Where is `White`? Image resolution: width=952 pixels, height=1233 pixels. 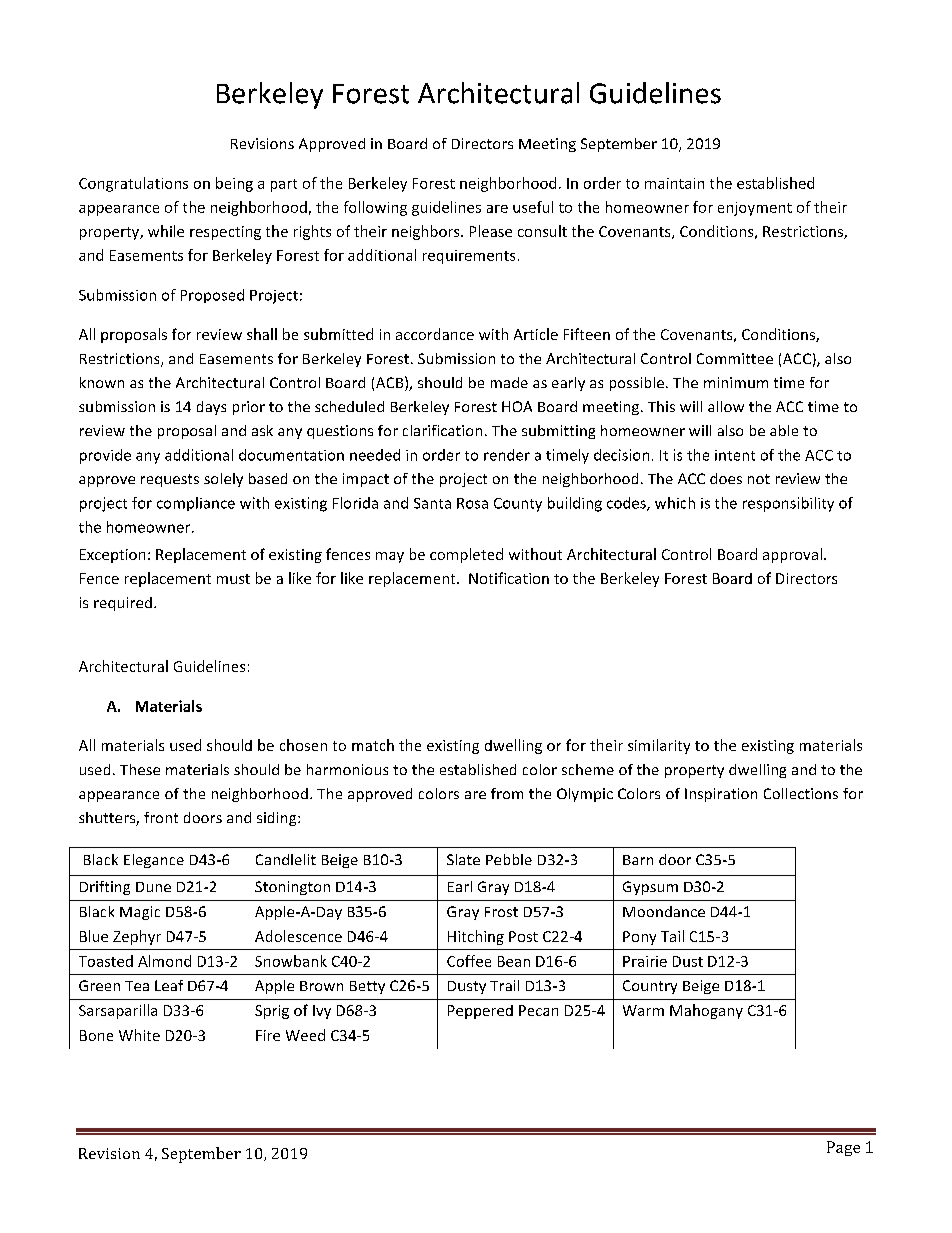 White is located at coordinates (139, 1035).
